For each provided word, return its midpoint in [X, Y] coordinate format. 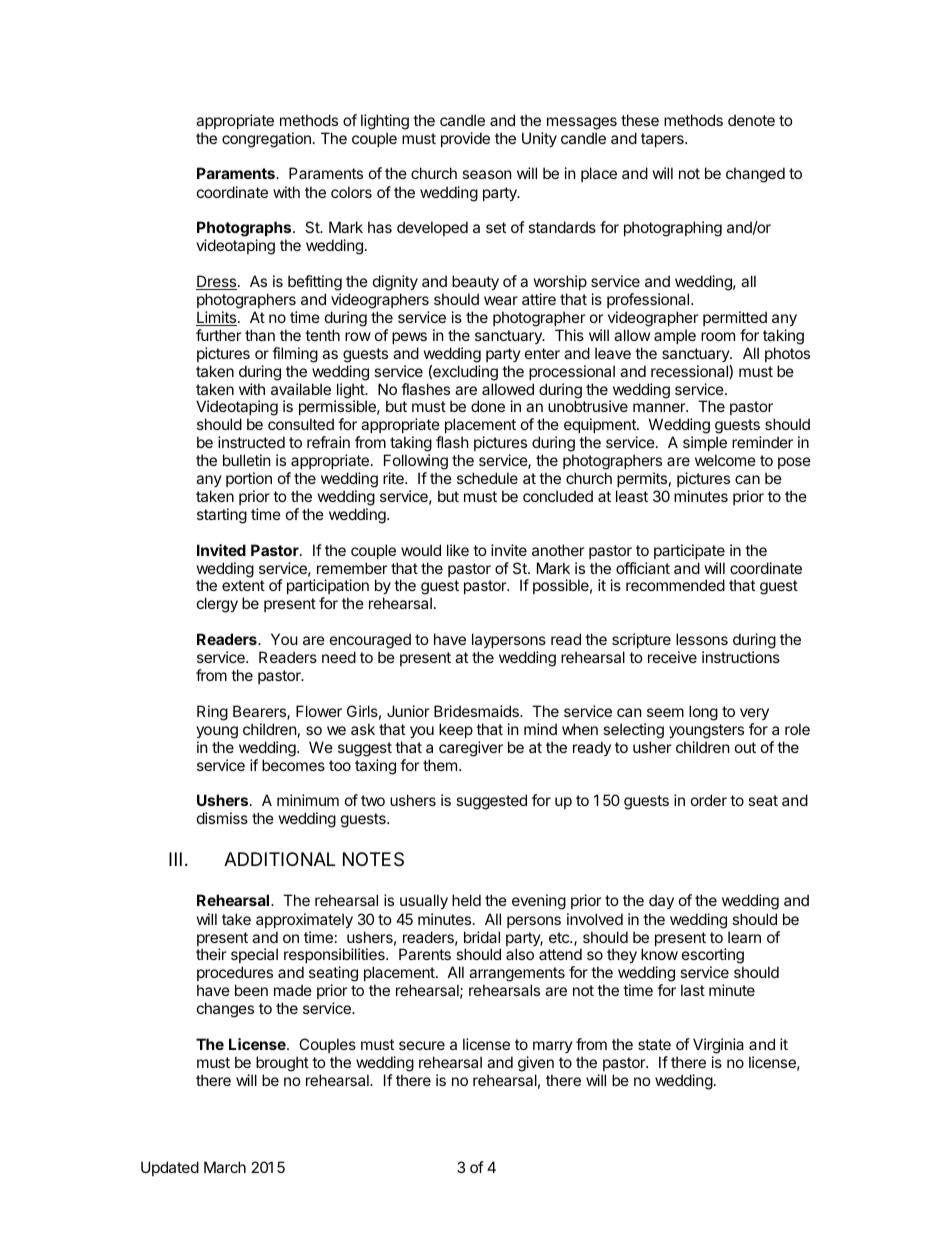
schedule [487, 478]
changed [755, 175]
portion [249, 479]
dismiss [222, 818]
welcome [725, 460]
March [225, 1167]
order [709, 800]
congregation [266, 140]
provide [465, 139]
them [440, 765]
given [536, 1064]
